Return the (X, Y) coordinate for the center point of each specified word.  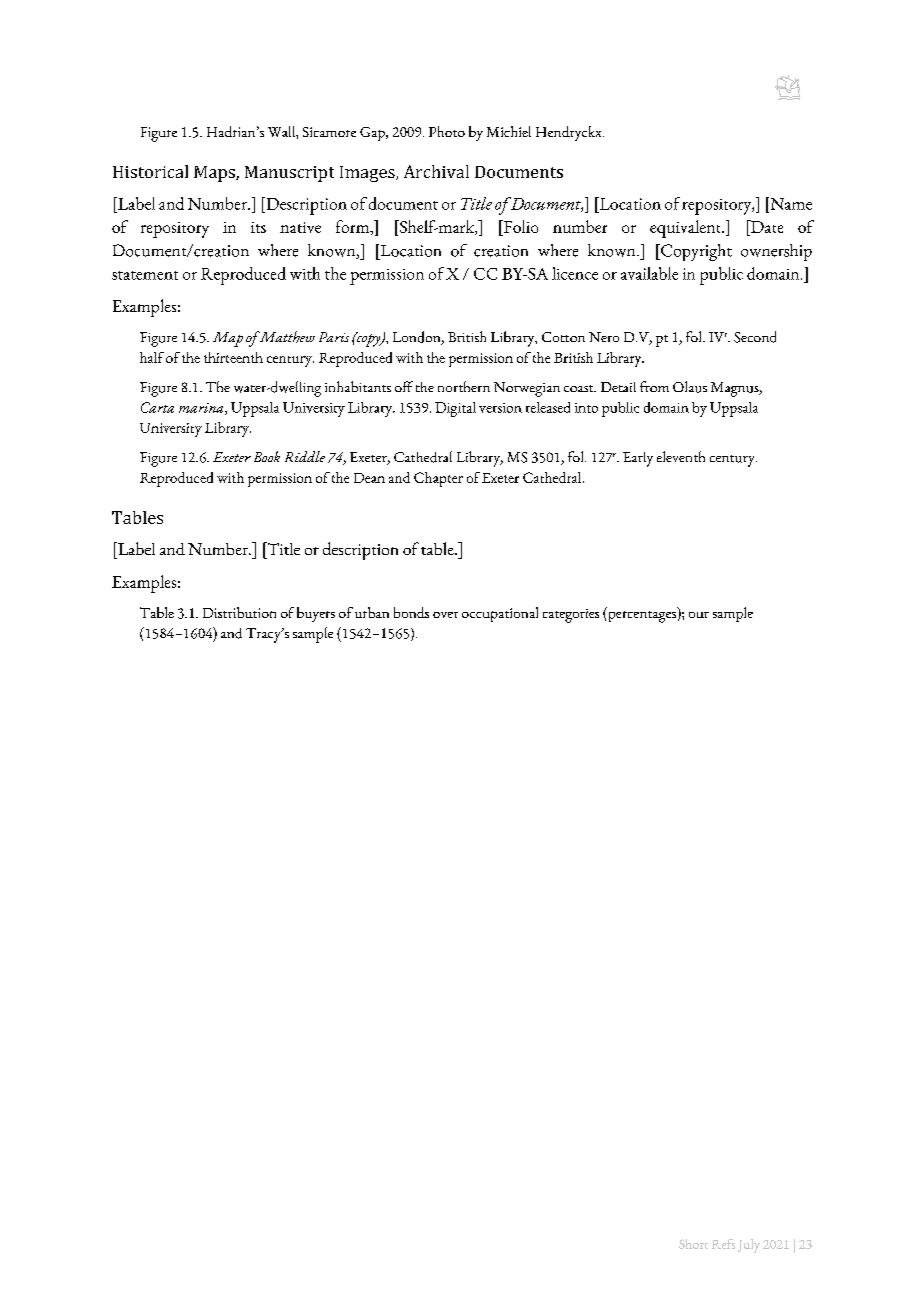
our (699, 615)
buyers (316, 614)
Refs (723, 1244)
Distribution (239, 612)
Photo (447, 131)
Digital (455, 409)
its (258, 227)
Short (693, 1244)
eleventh (681, 456)
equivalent (687, 229)
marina (202, 409)
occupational (500, 614)
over (445, 615)
